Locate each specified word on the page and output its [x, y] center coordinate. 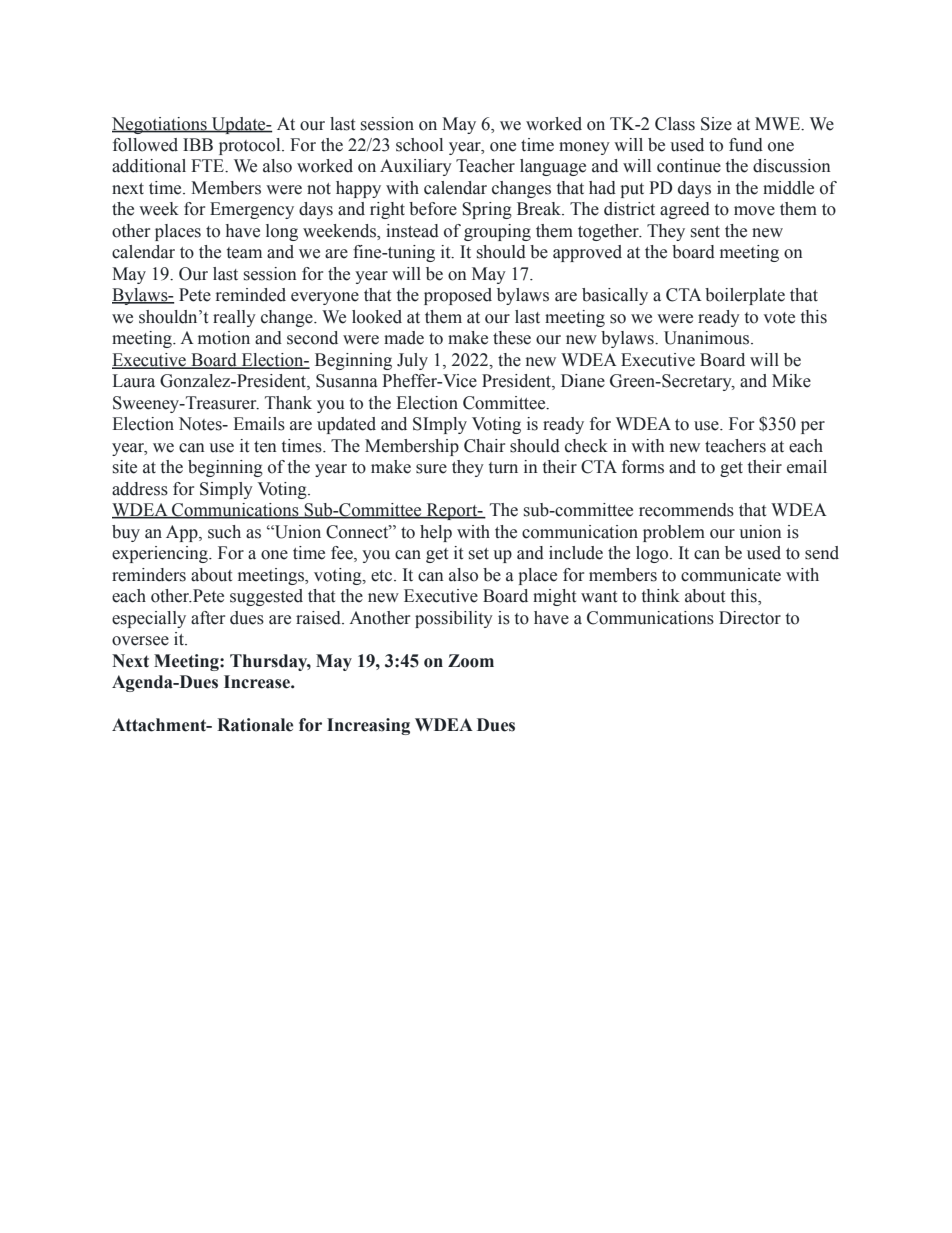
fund [746, 145]
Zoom [471, 661]
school [419, 145]
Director [750, 618]
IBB [198, 144]
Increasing [368, 726]
